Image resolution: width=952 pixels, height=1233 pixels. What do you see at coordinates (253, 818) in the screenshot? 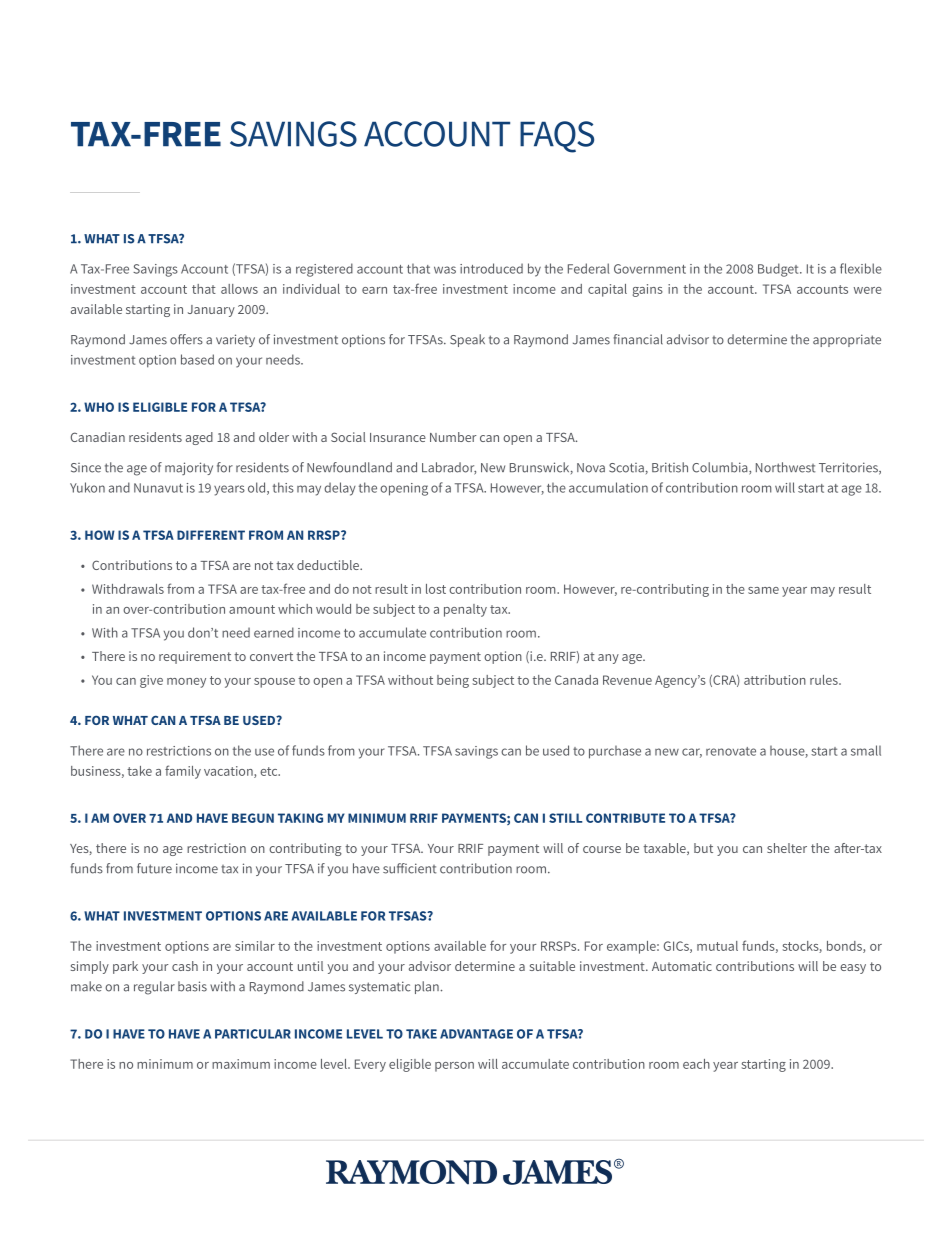
I see `BEGUN` at bounding box center [253, 818].
